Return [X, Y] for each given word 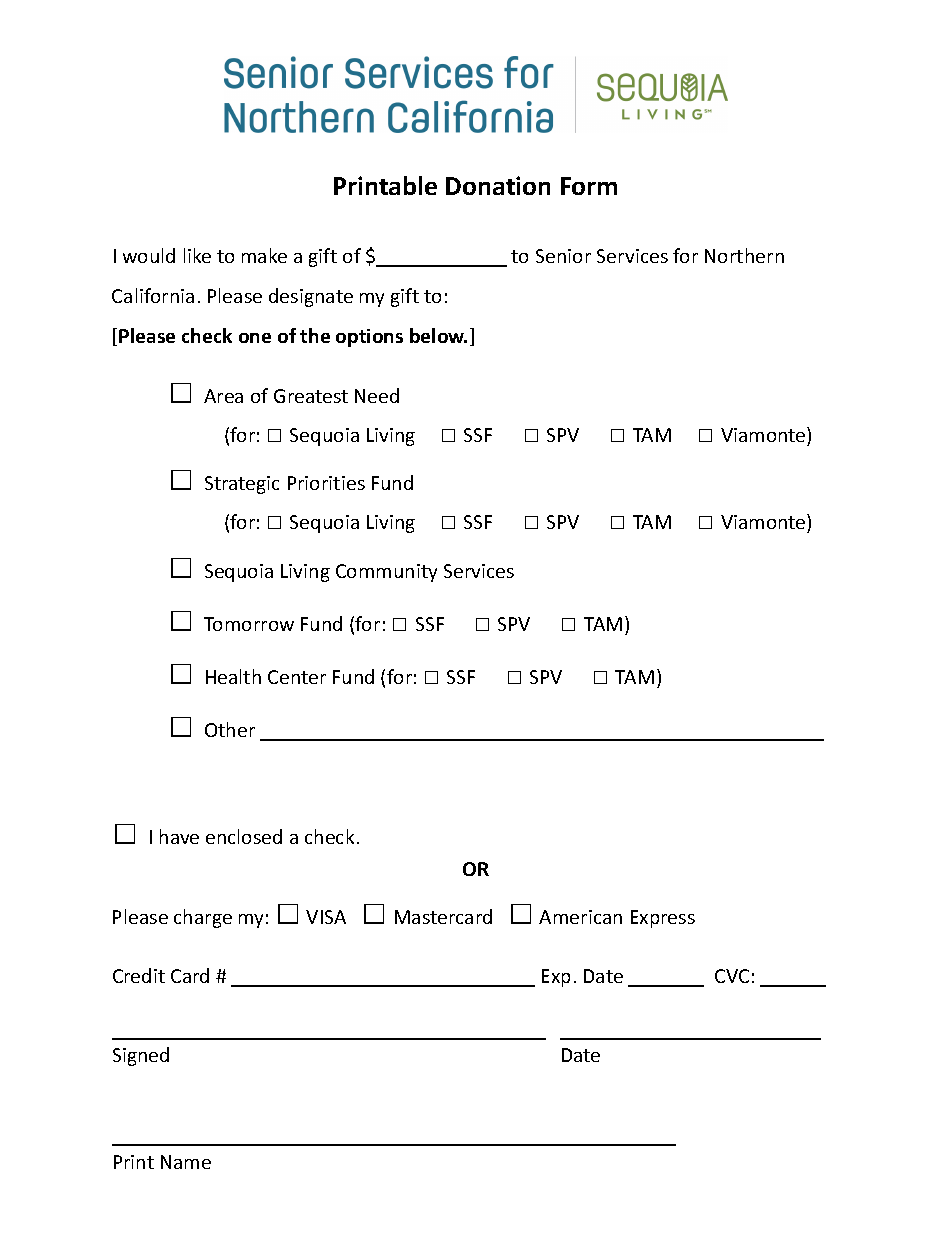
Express [663, 919]
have [179, 836]
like [197, 255]
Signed [141, 1056]
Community [386, 573]
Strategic [242, 485]
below [438, 335]
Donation [498, 185]
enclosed [244, 836]
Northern [744, 255]
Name [186, 1162]
